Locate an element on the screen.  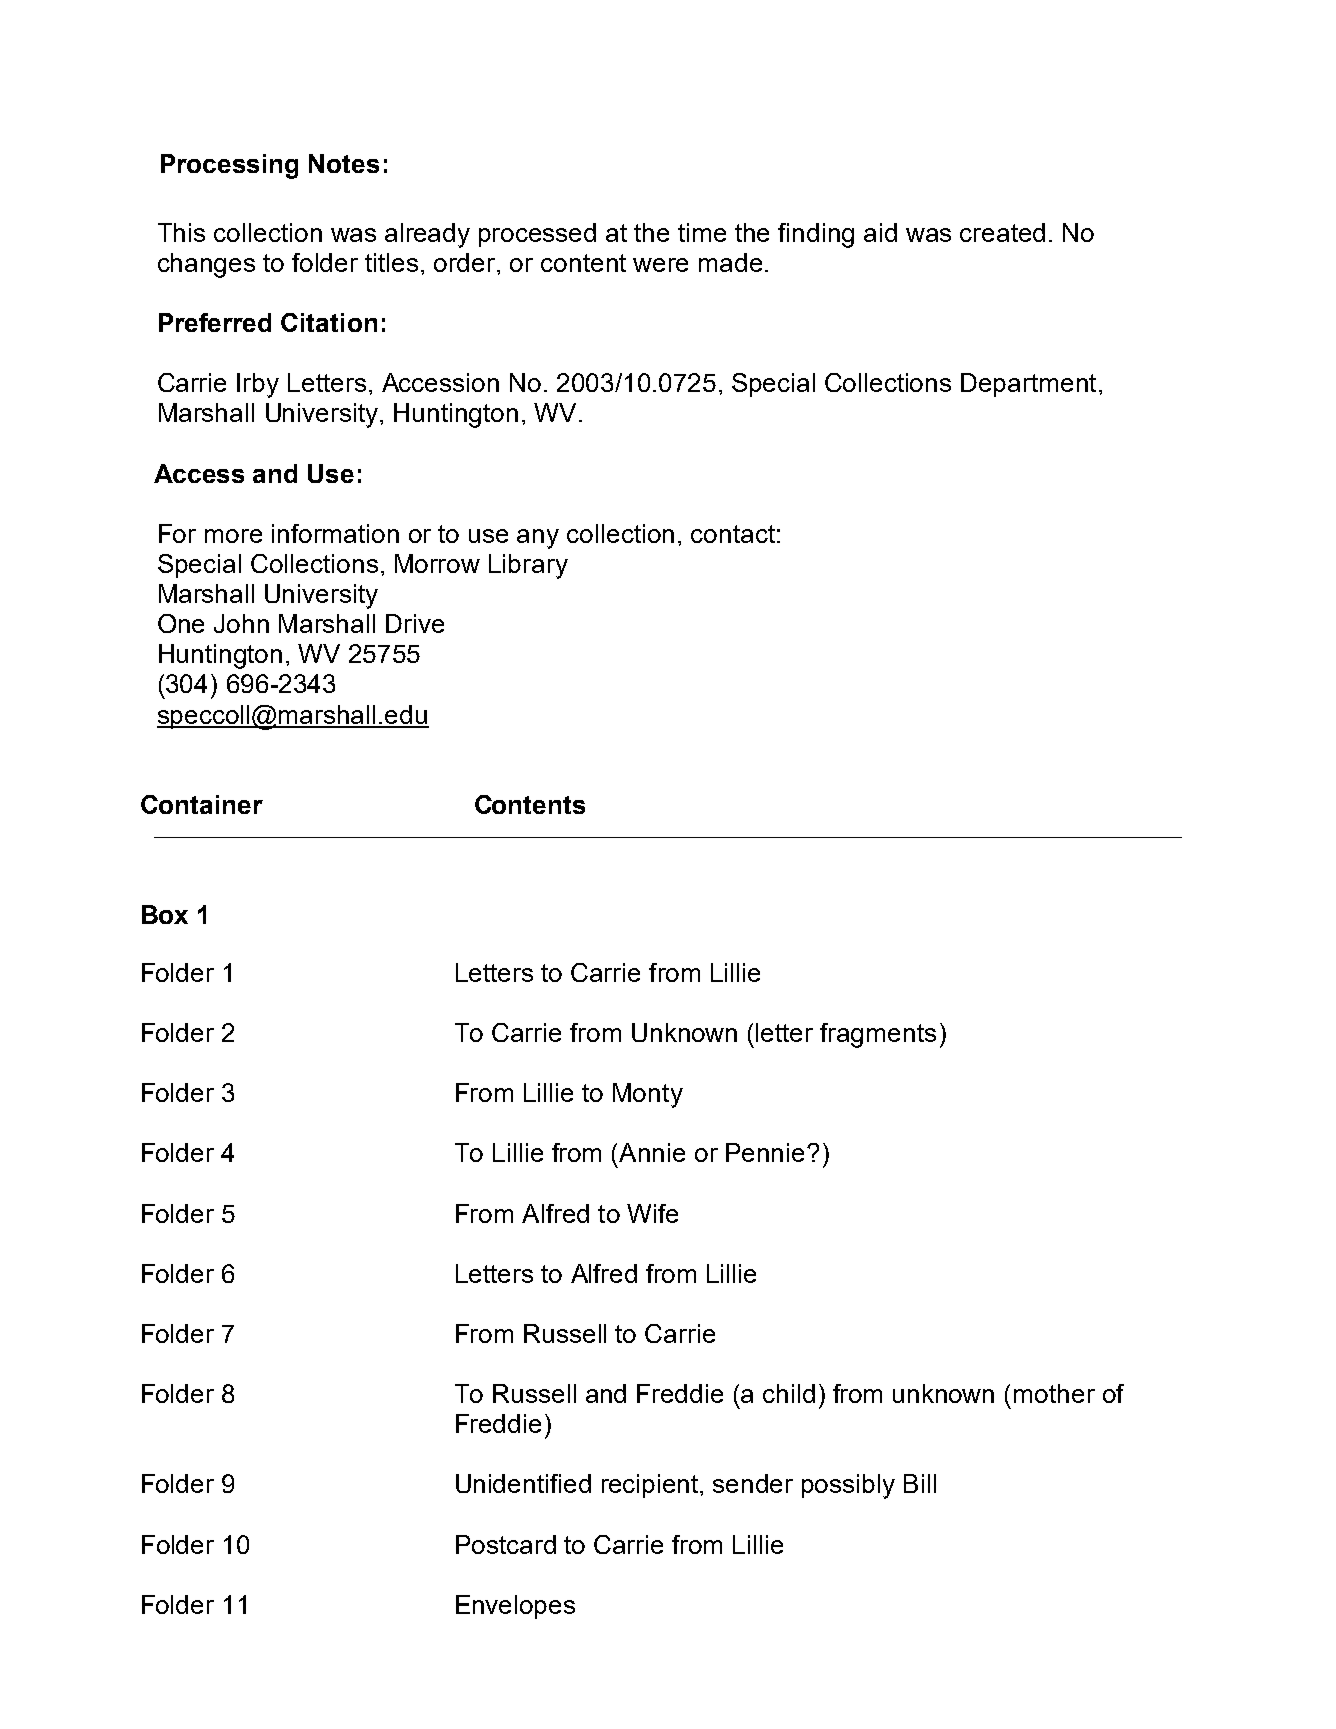
Drive is located at coordinates (415, 623).
